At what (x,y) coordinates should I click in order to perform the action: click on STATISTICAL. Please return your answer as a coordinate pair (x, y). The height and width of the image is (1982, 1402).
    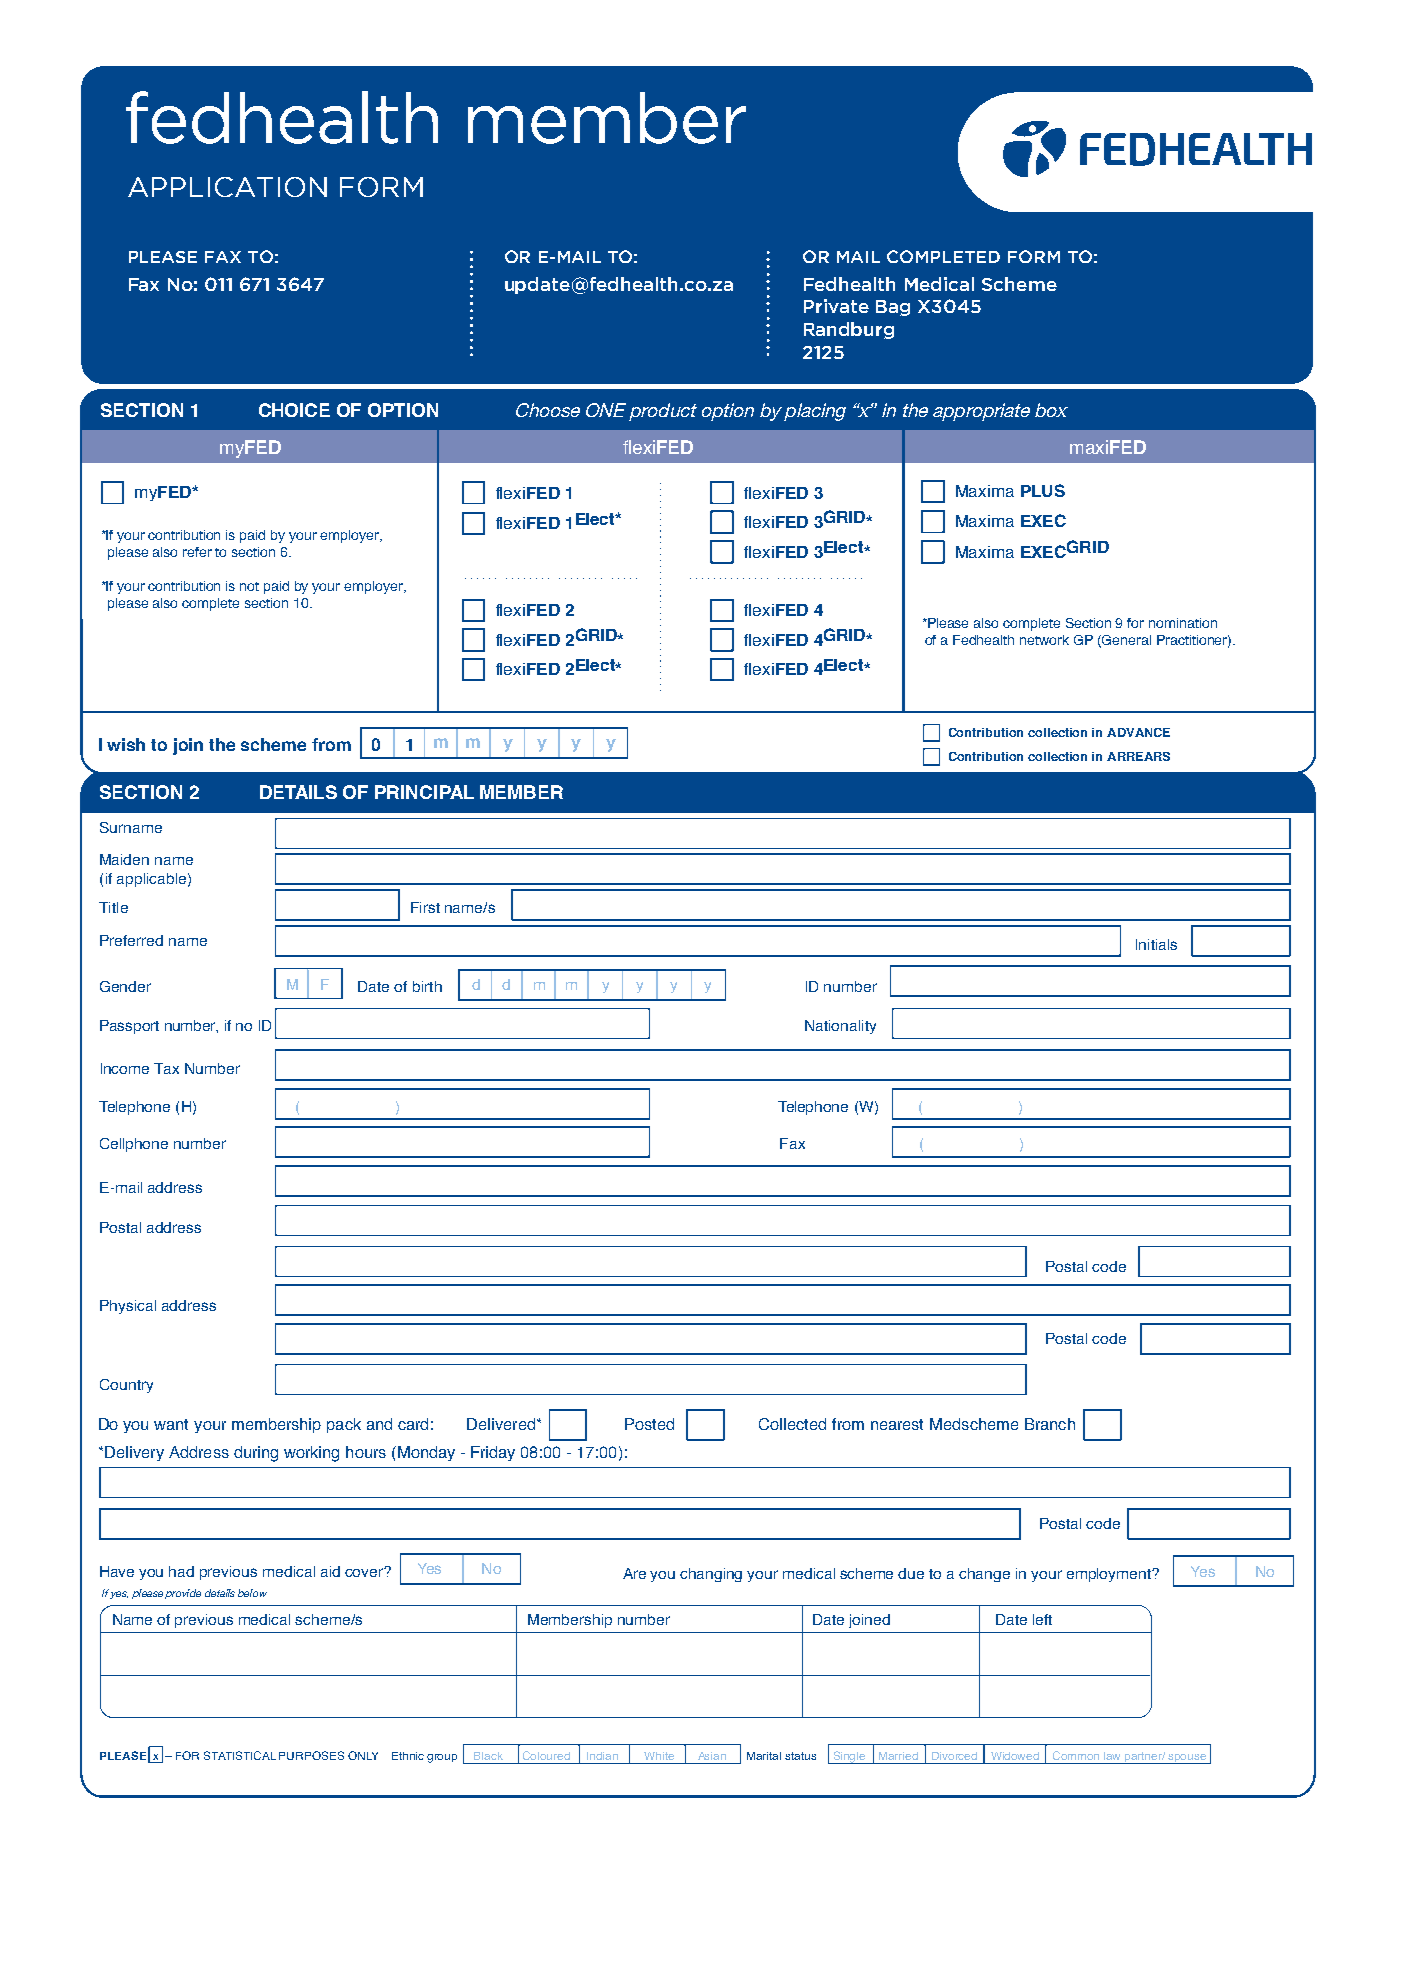
    Looking at the image, I should click on (240, 1755).
